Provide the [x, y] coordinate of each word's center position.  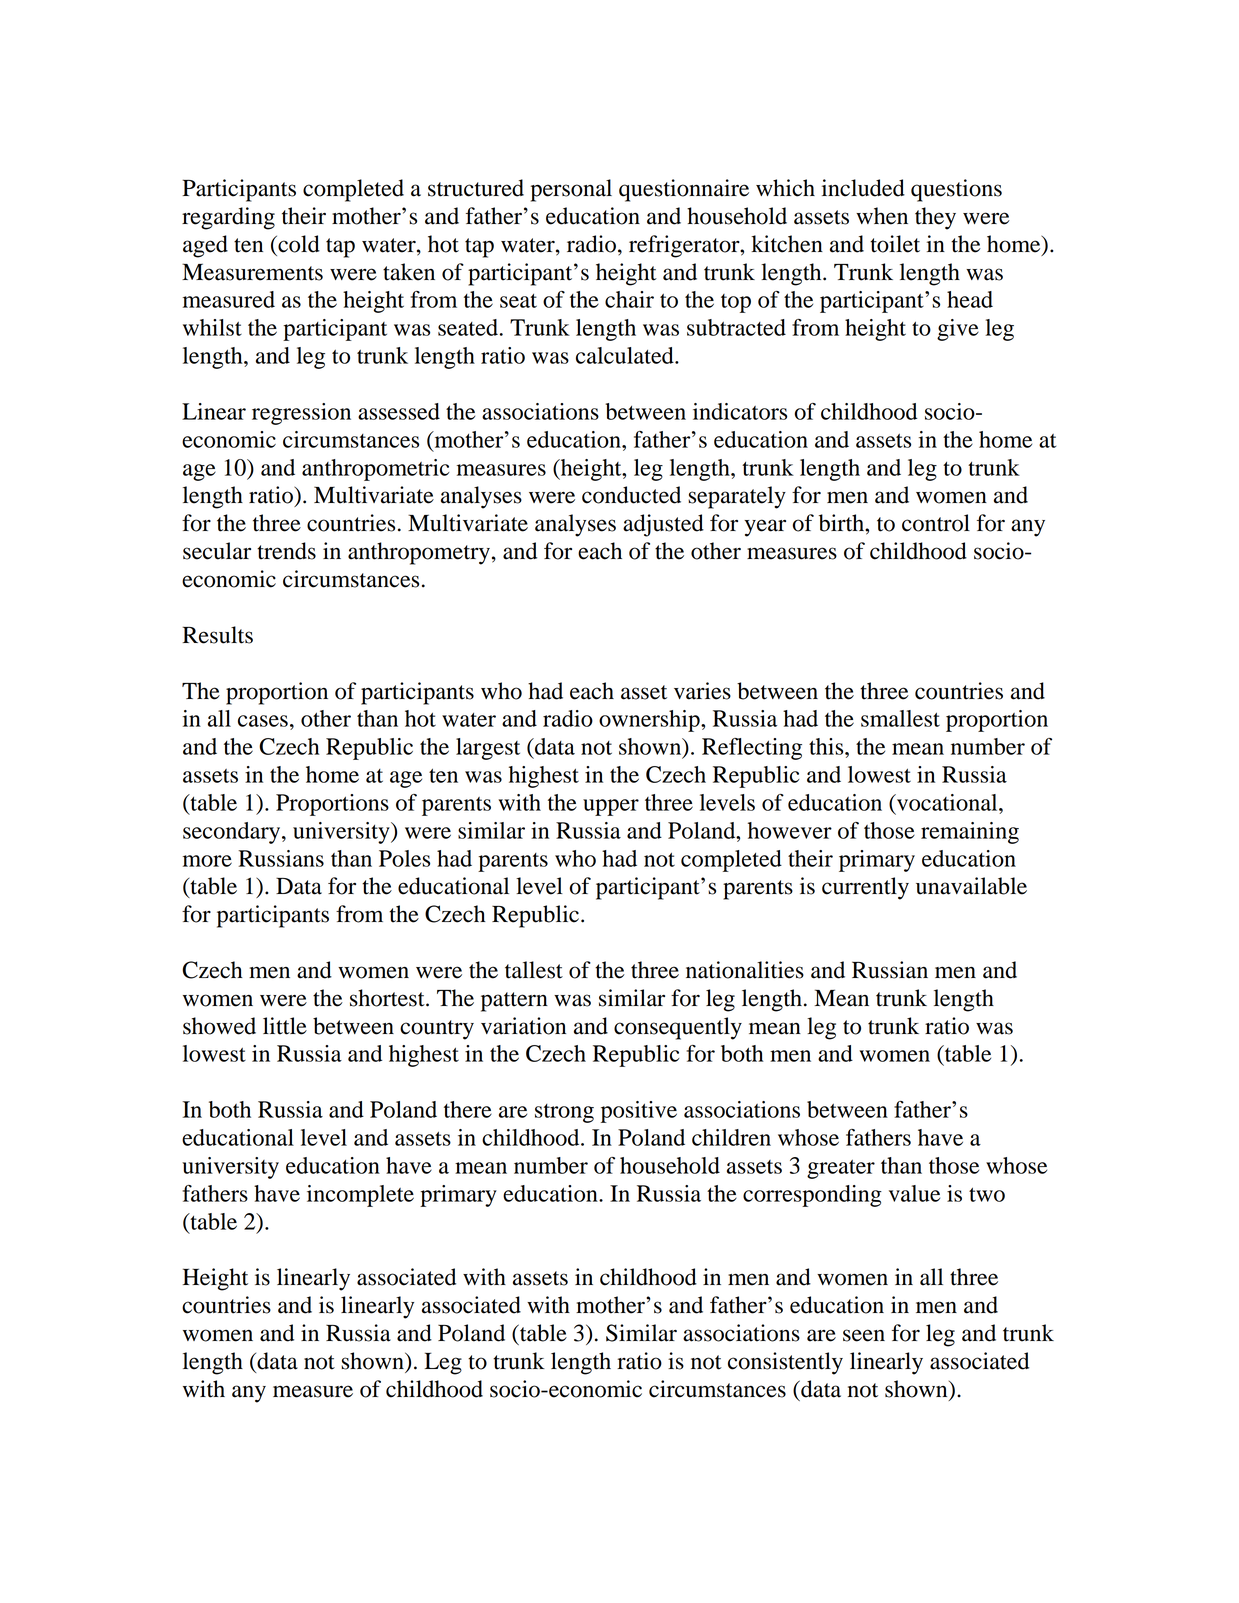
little [285, 1026]
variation [523, 1026]
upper [611, 807]
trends [286, 551]
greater [841, 1169]
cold [298, 244]
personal [571, 190]
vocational [947, 802]
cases [263, 721]
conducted [631, 495]
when [882, 216]
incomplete [360, 1196]
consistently [785, 1363]
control [936, 523]
